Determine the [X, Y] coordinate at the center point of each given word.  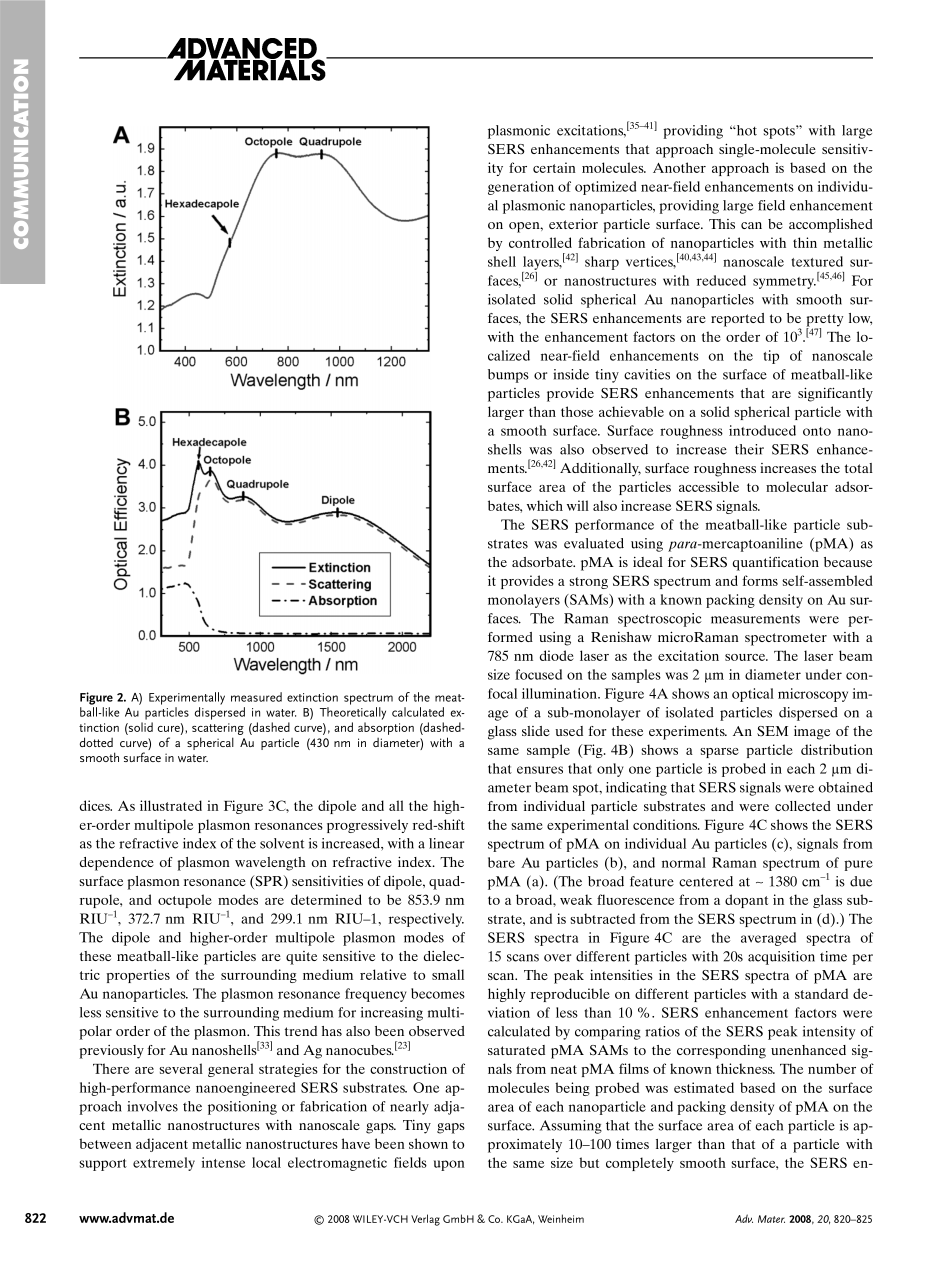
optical [753, 695]
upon [449, 1165]
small [448, 974]
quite [301, 958]
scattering [218, 730]
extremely [164, 1164]
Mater [771, 1219]
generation [521, 188]
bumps [508, 376]
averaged [768, 939]
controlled [540, 242]
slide [536, 731]
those [577, 411]
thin [805, 242]
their [749, 449]
